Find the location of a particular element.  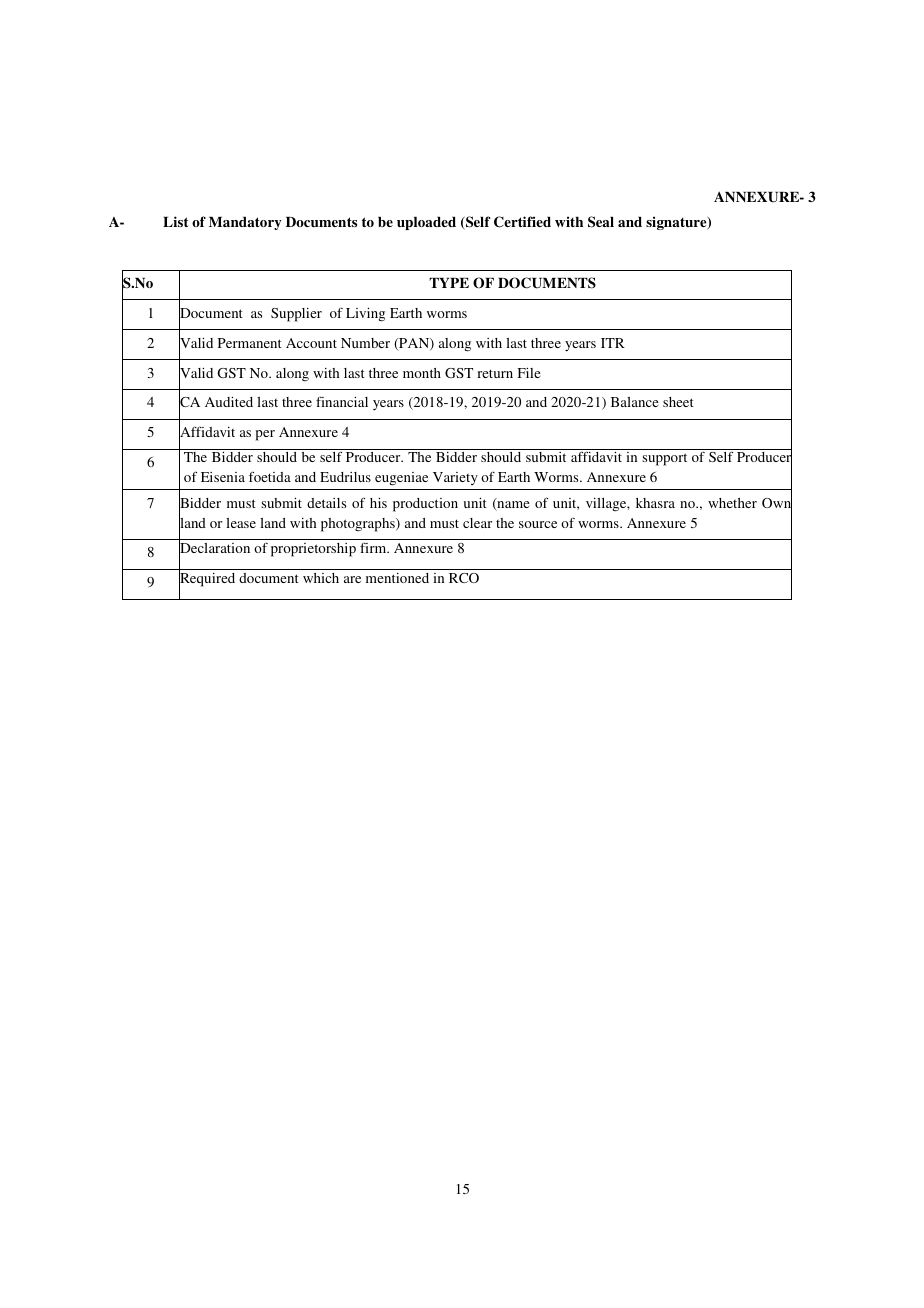

sheet is located at coordinates (678, 402).
